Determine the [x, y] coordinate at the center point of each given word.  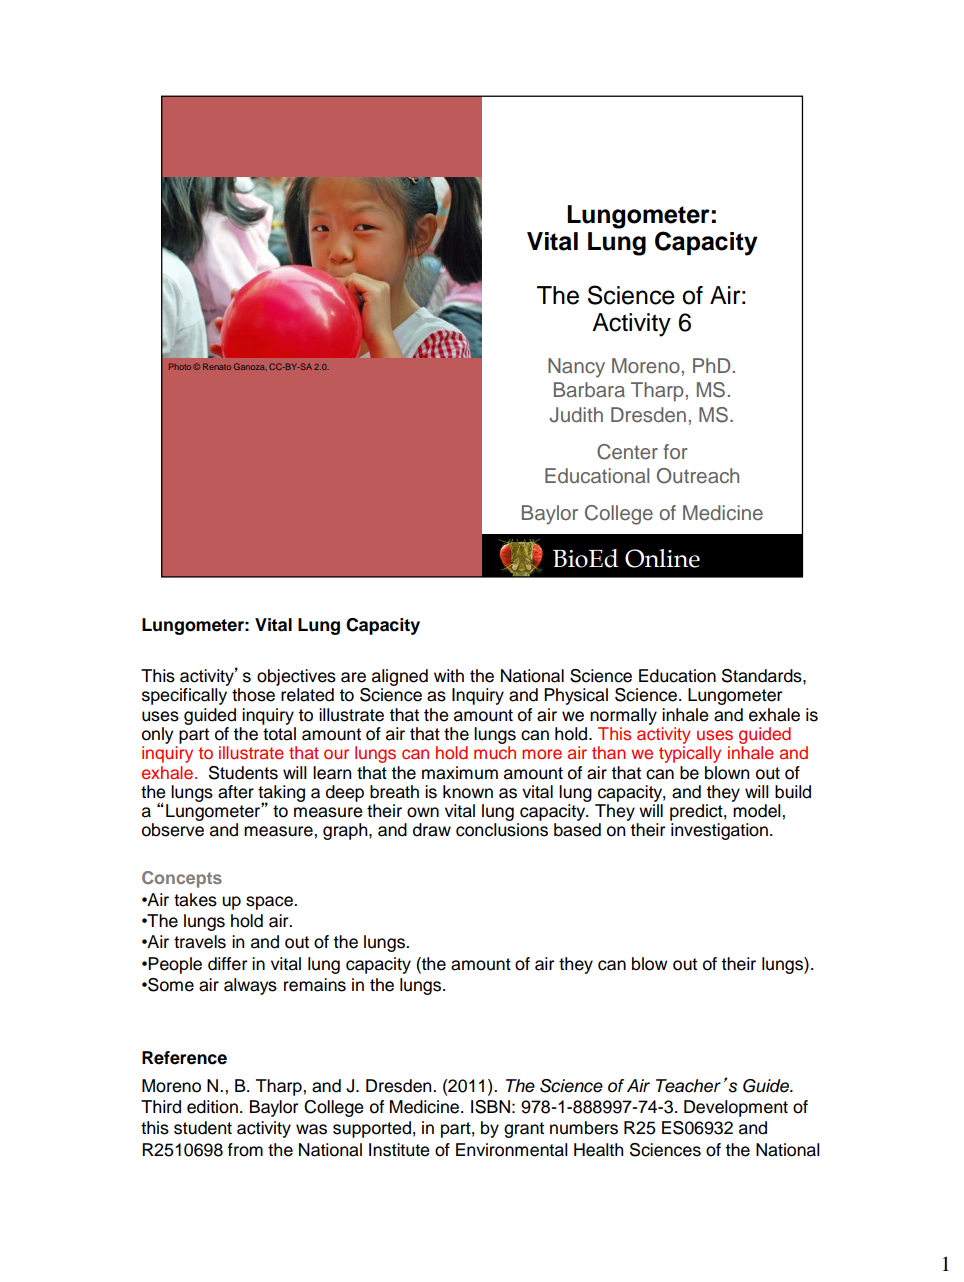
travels [200, 942]
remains [315, 985]
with [449, 675]
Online [662, 558]
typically [690, 754]
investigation [719, 831]
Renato [217, 366]
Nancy [576, 368]
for [675, 451]
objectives [296, 679]
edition [212, 1107]
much [495, 752]
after [236, 792]
